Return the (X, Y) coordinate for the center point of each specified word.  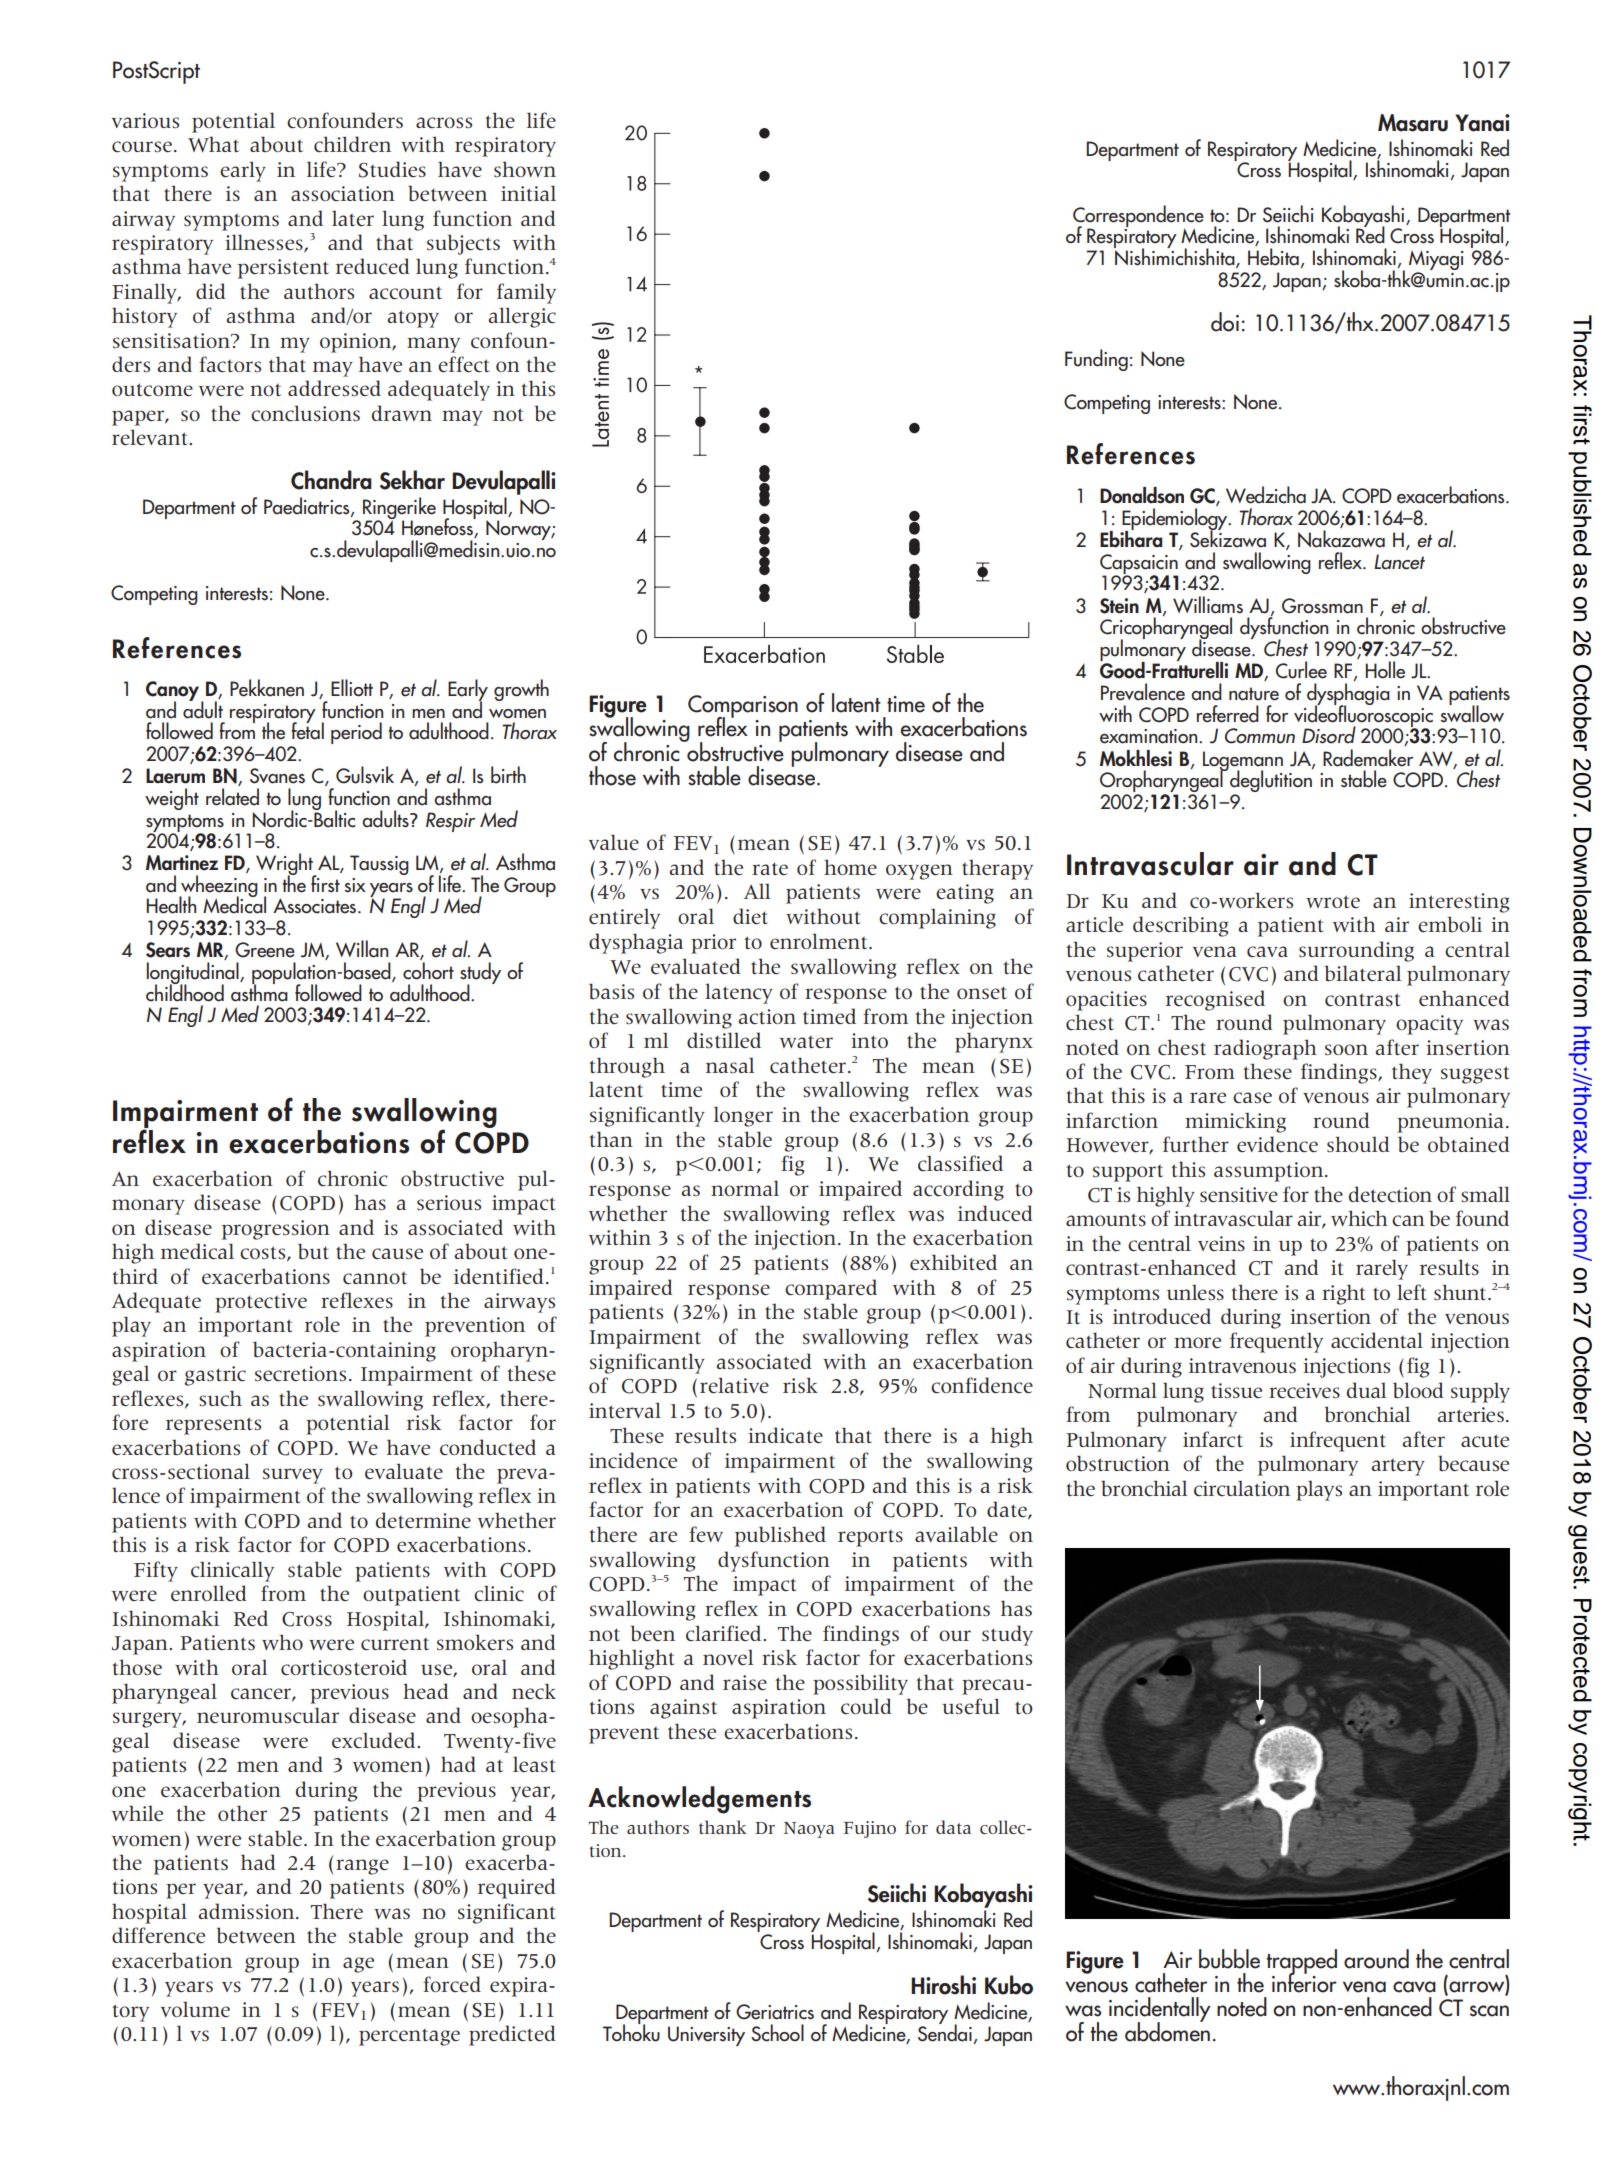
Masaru (1413, 123)
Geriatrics (775, 2012)
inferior (1304, 1981)
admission (247, 1911)
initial (528, 193)
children (352, 144)
